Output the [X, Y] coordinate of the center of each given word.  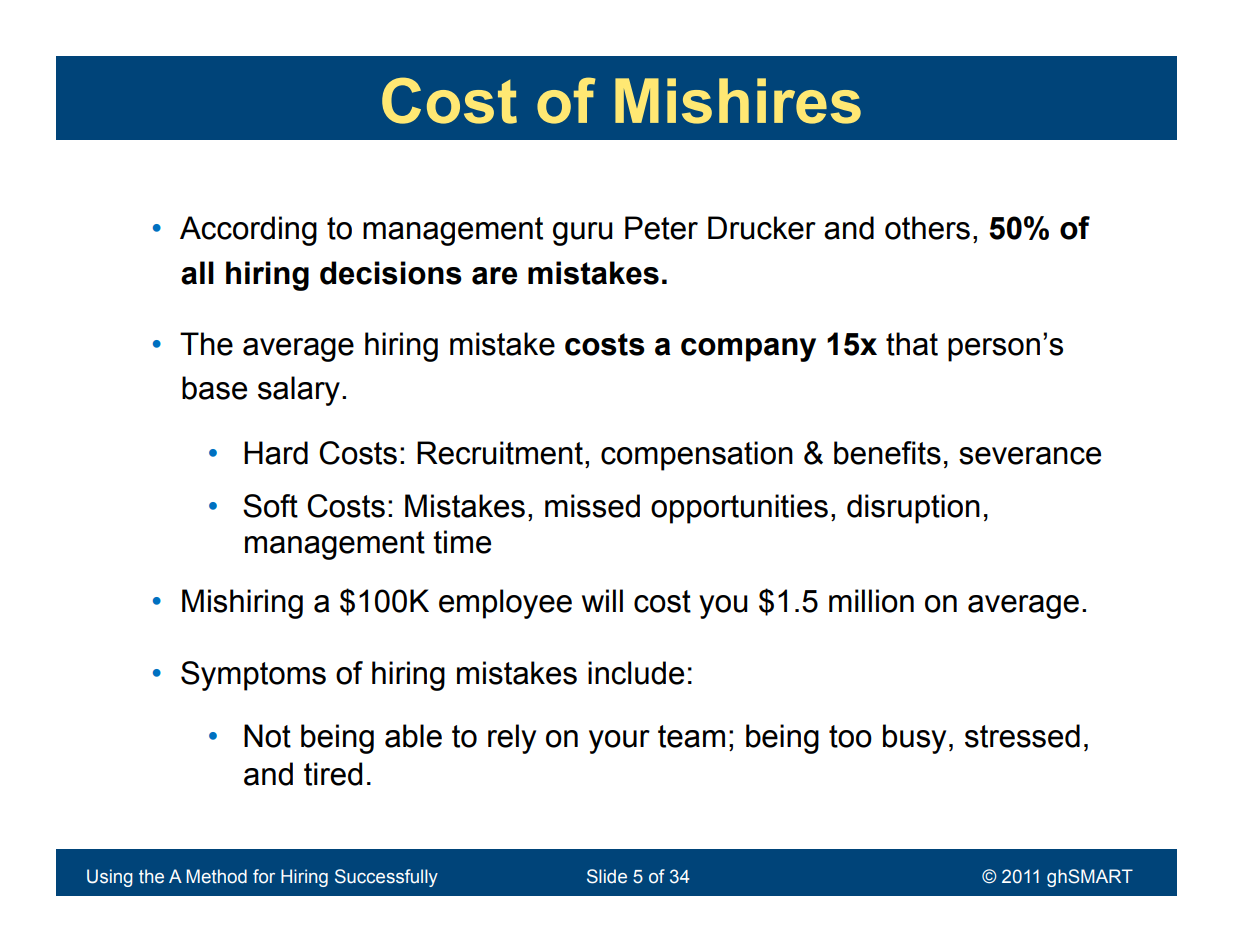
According [248, 231]
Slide [607, 876]
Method [216, 876]
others [927, 228]
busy [914, 739]
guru [583, 234]
